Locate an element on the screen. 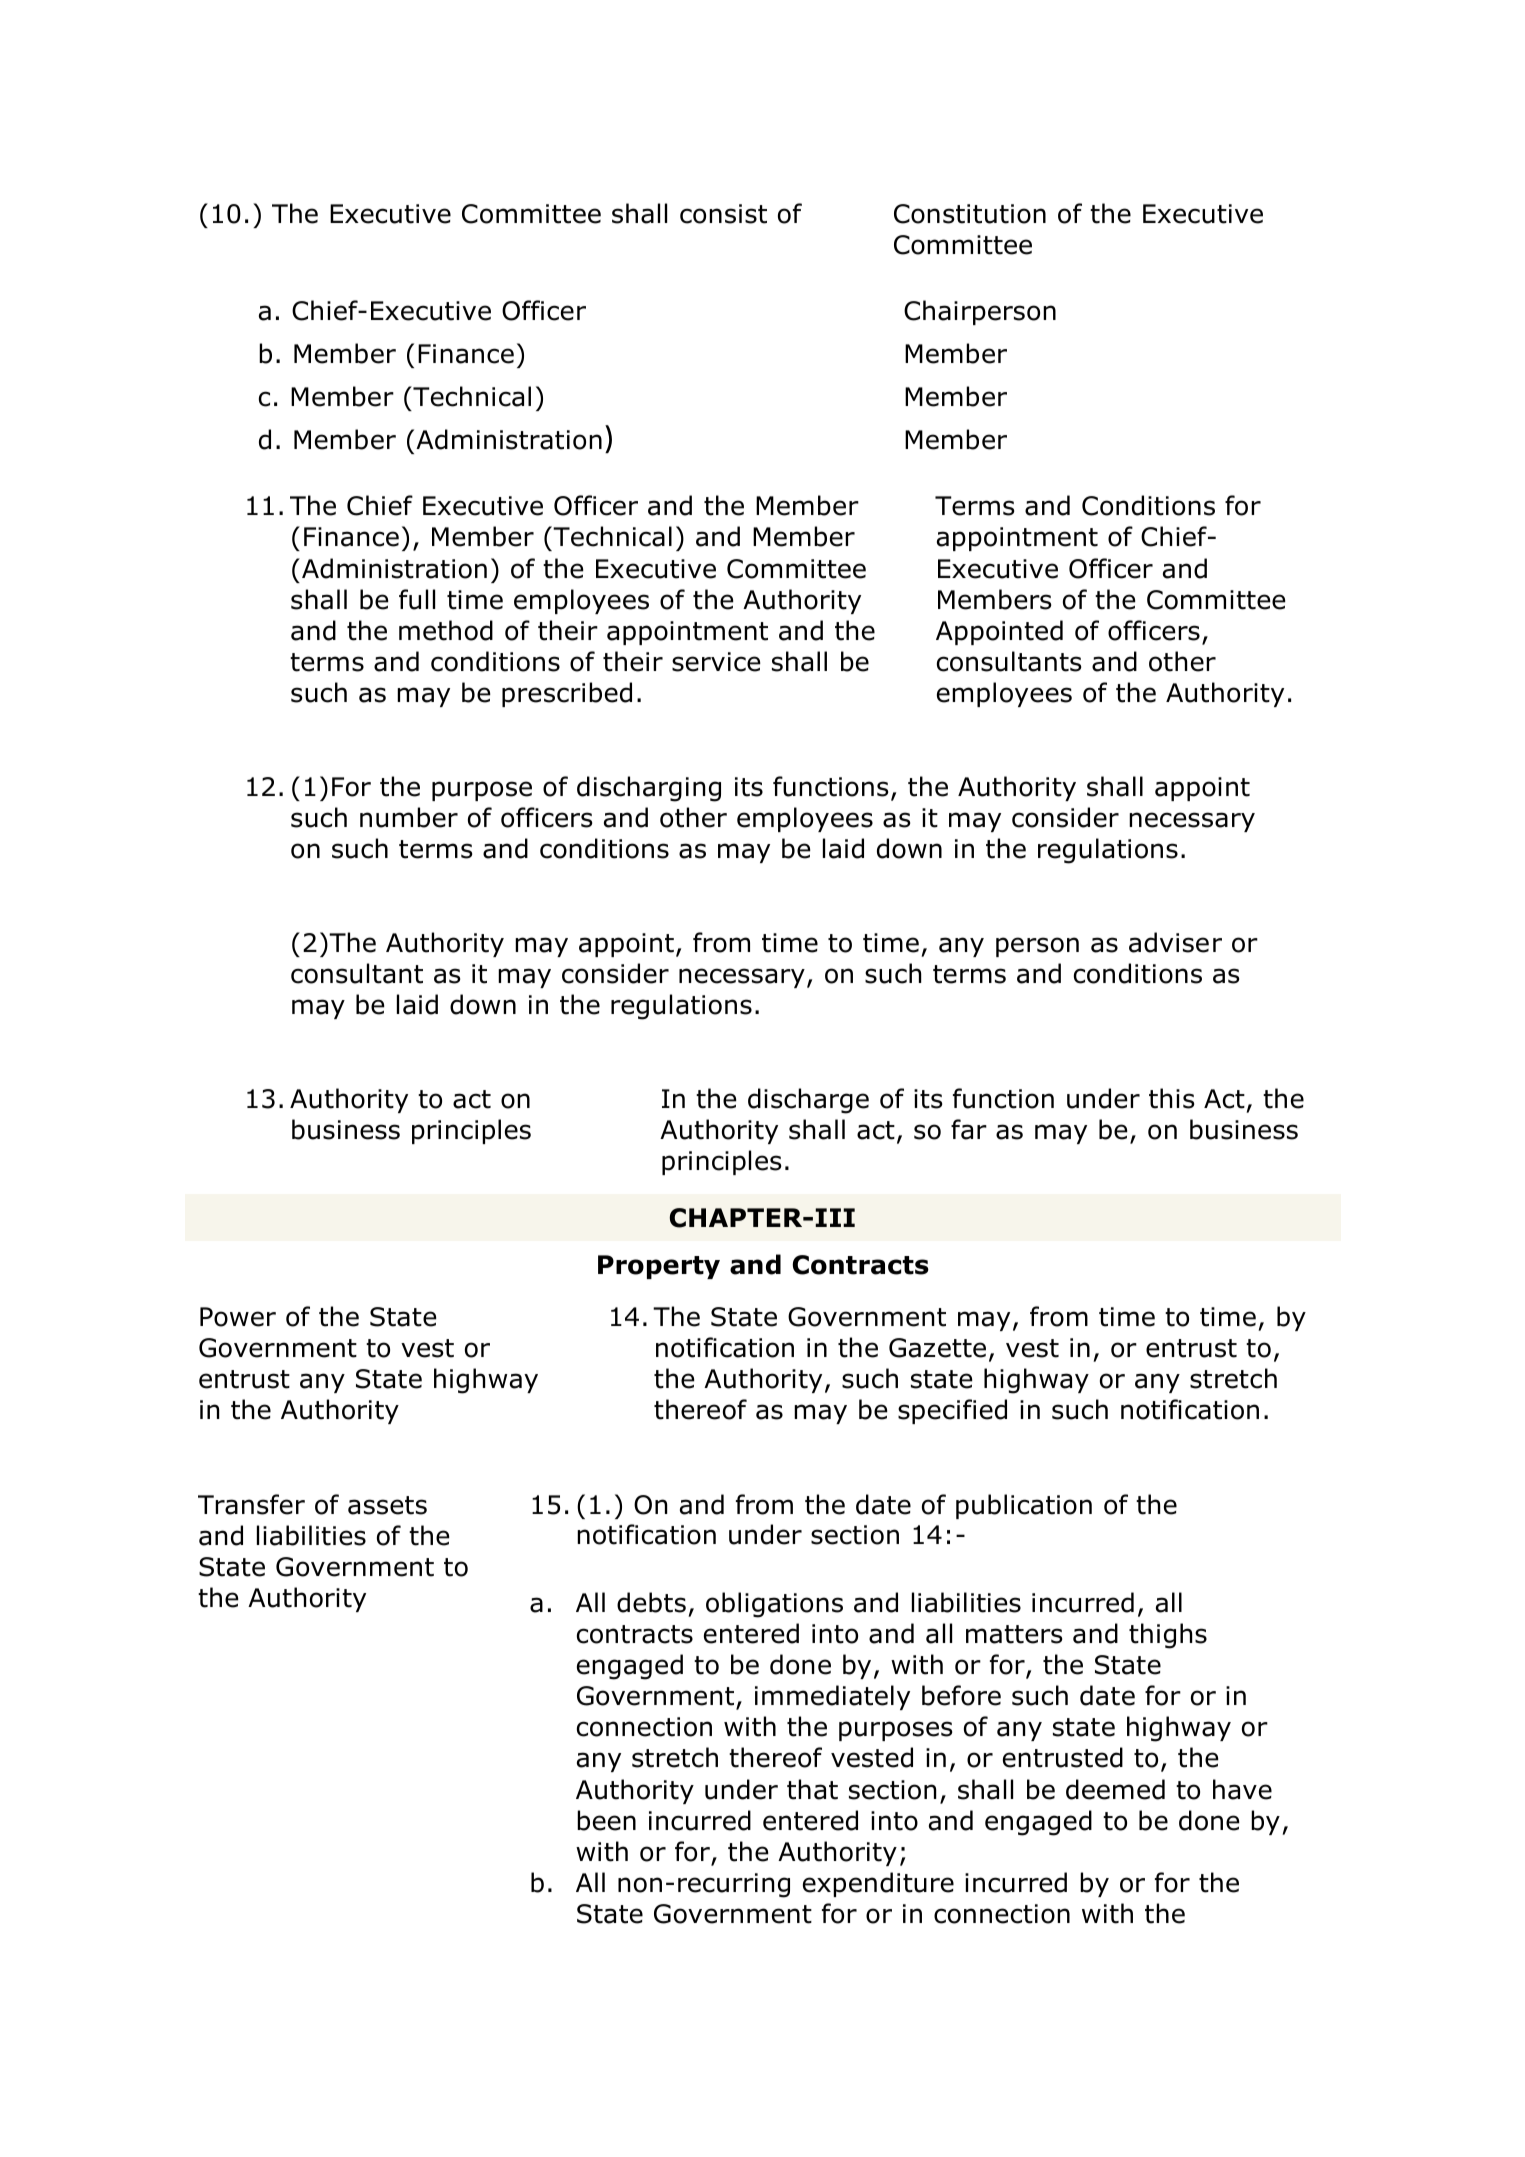 Image resolution: width=1525 pixels, height=2157 pixels. service is located at coordinates (716, 662).
